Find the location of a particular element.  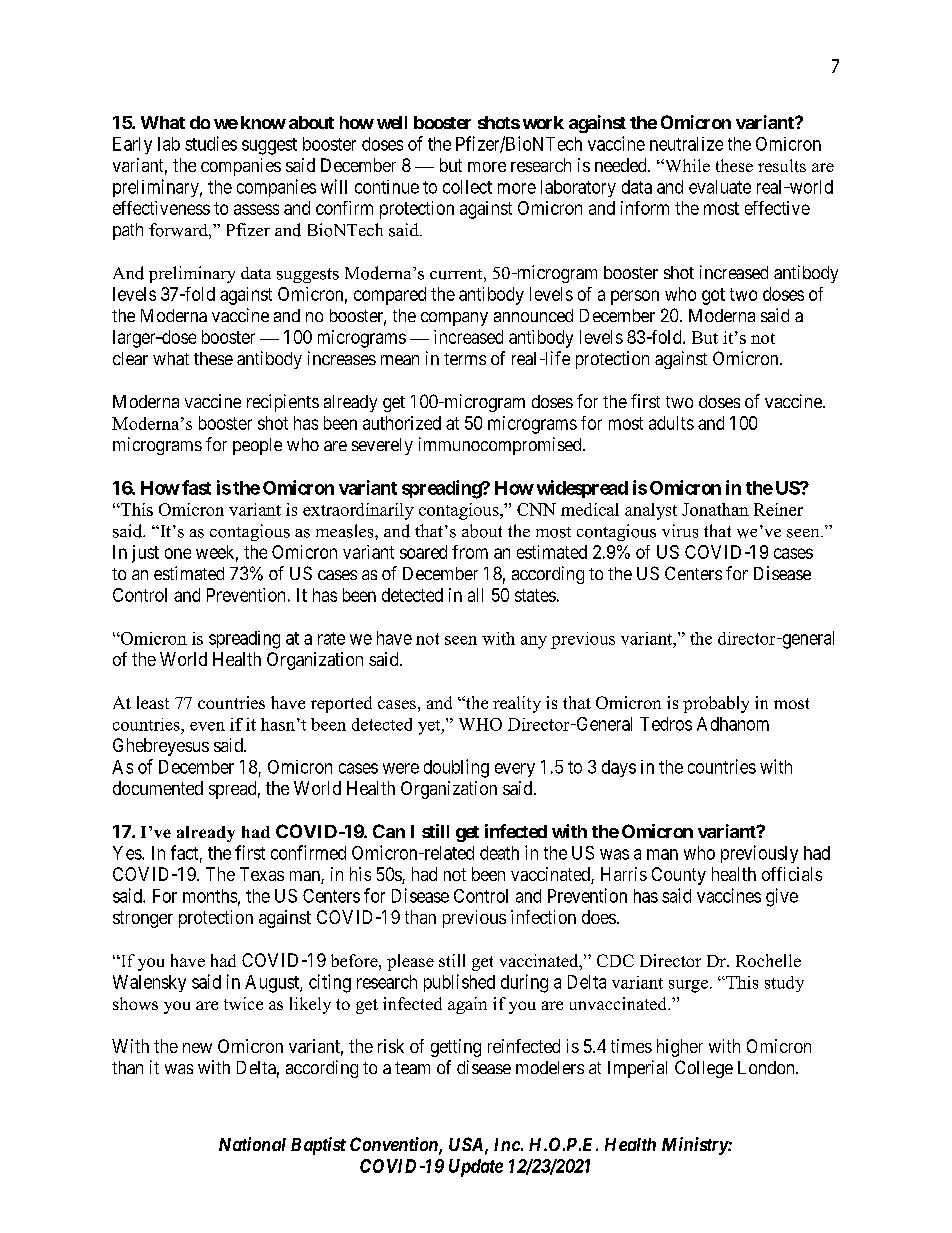

Update is located at coordinates (476, 1168).
